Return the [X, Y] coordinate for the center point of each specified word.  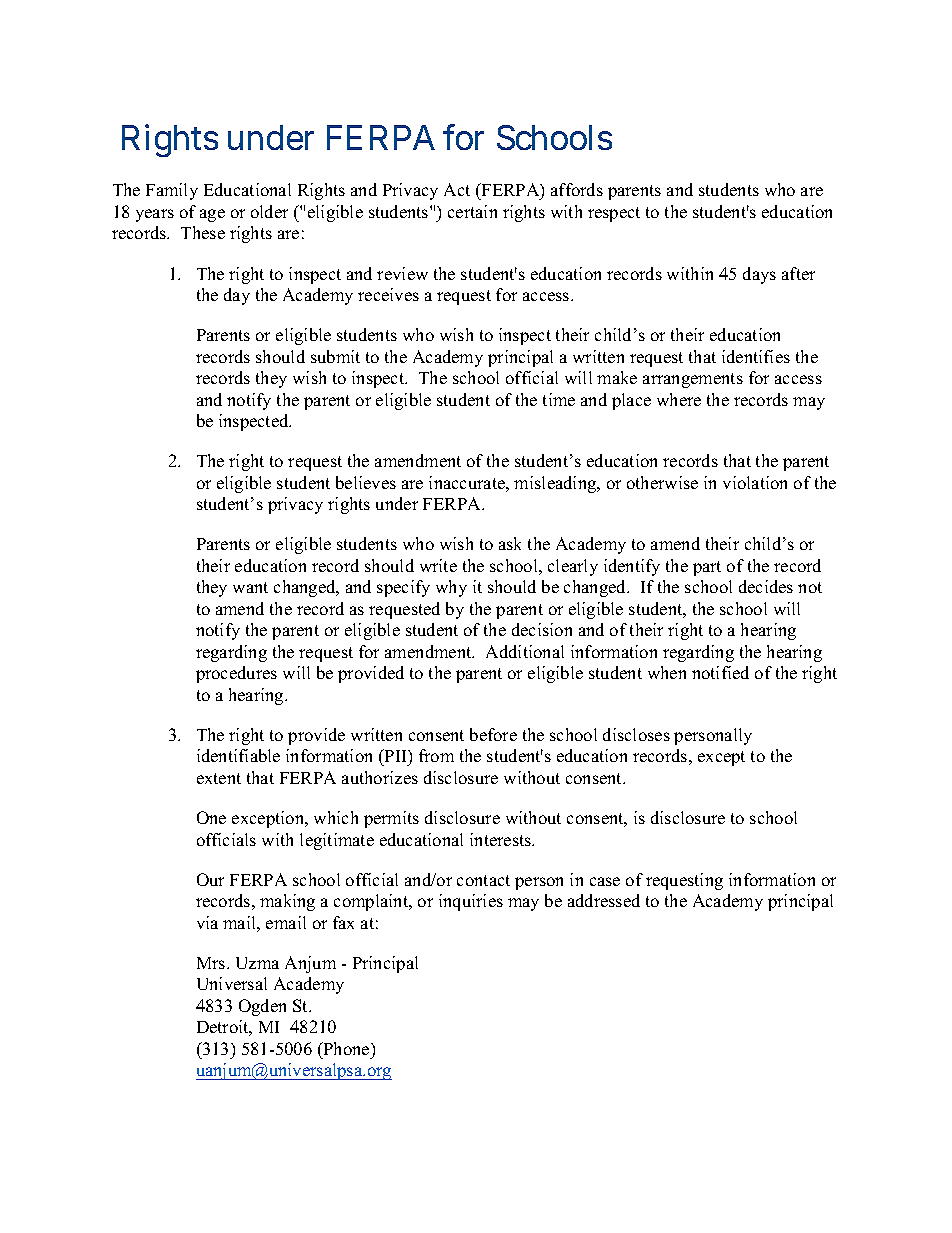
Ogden [262, 1007]
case [605, 881]
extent [219, 778]
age [212, 215]
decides [766, 586]
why [451, 588]
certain [472, 211]
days [759, 275]
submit [335, 356]
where [679, 399]
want [250, 587]
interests [502, 839]
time [559, 399]
